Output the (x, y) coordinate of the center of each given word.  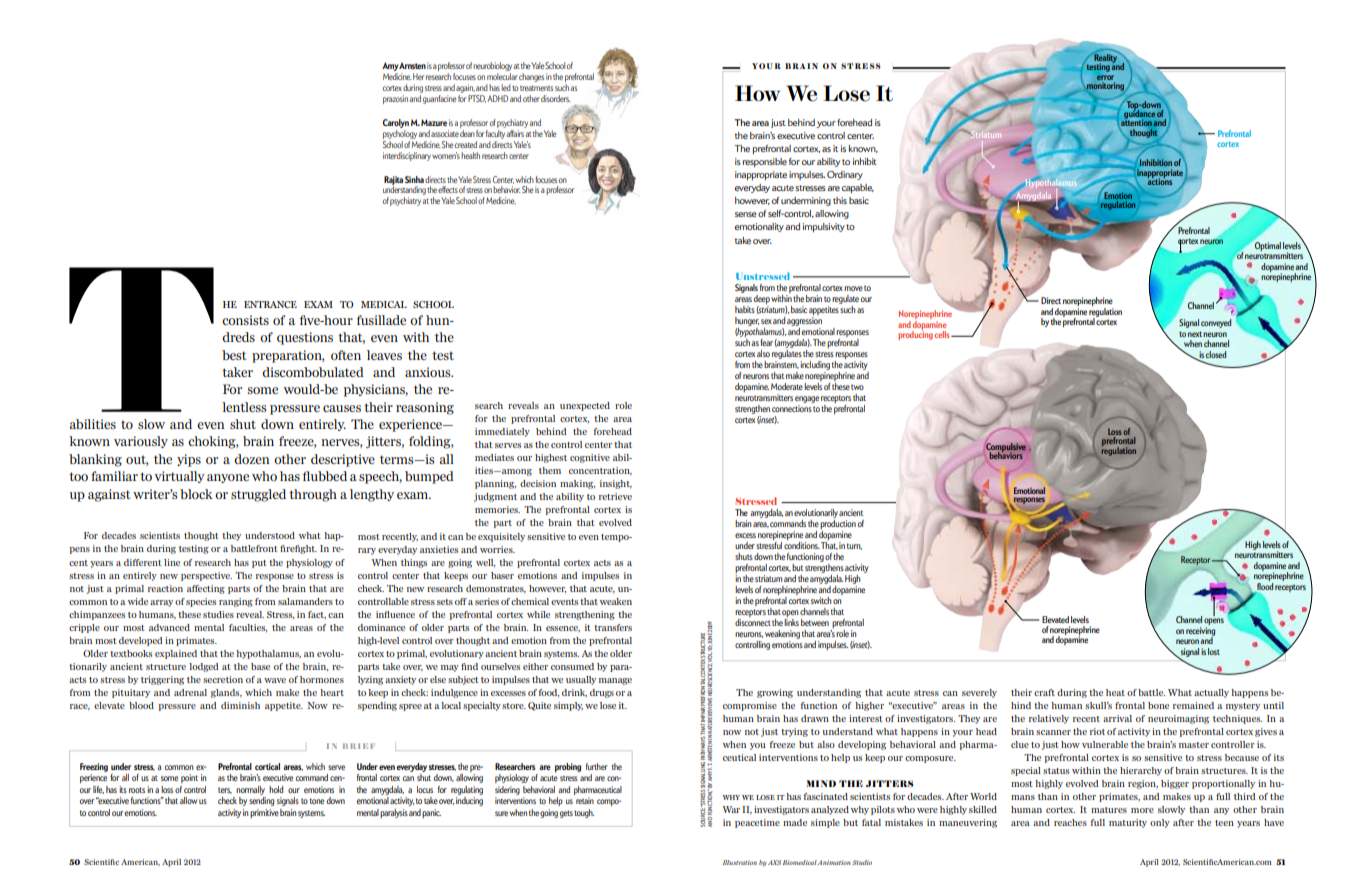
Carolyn (396, 123)
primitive (264, 813)
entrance (270, 304)
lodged (204, 667)
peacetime (757, 823)
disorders (556, 98)
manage (615, 681)
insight (616, 484)
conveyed (1216, 323)
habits (745, 309)
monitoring (1105, 86)
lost (1214, 651)
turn (854, 546)
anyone (228, 478)
